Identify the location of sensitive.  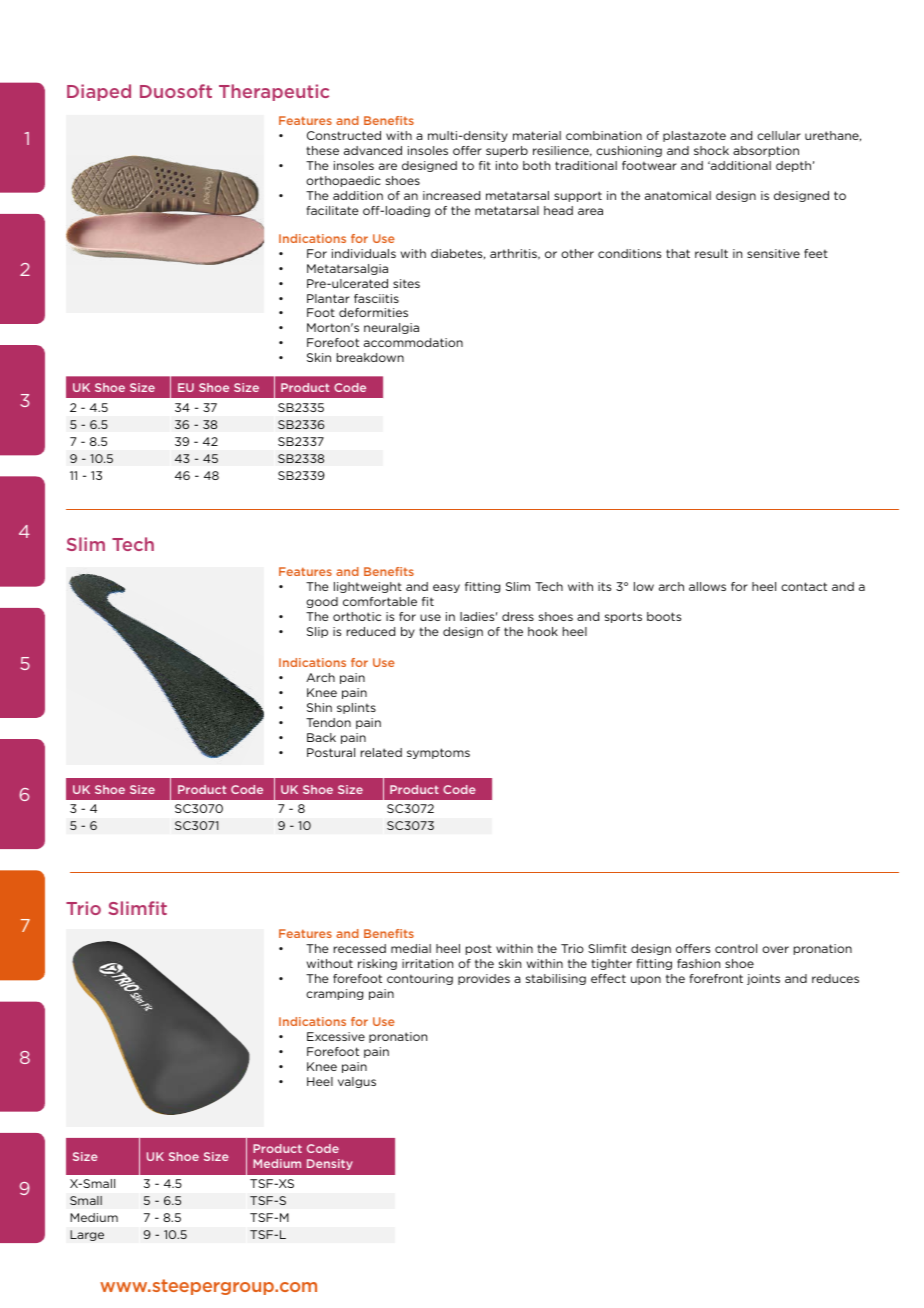
(773, 253).
